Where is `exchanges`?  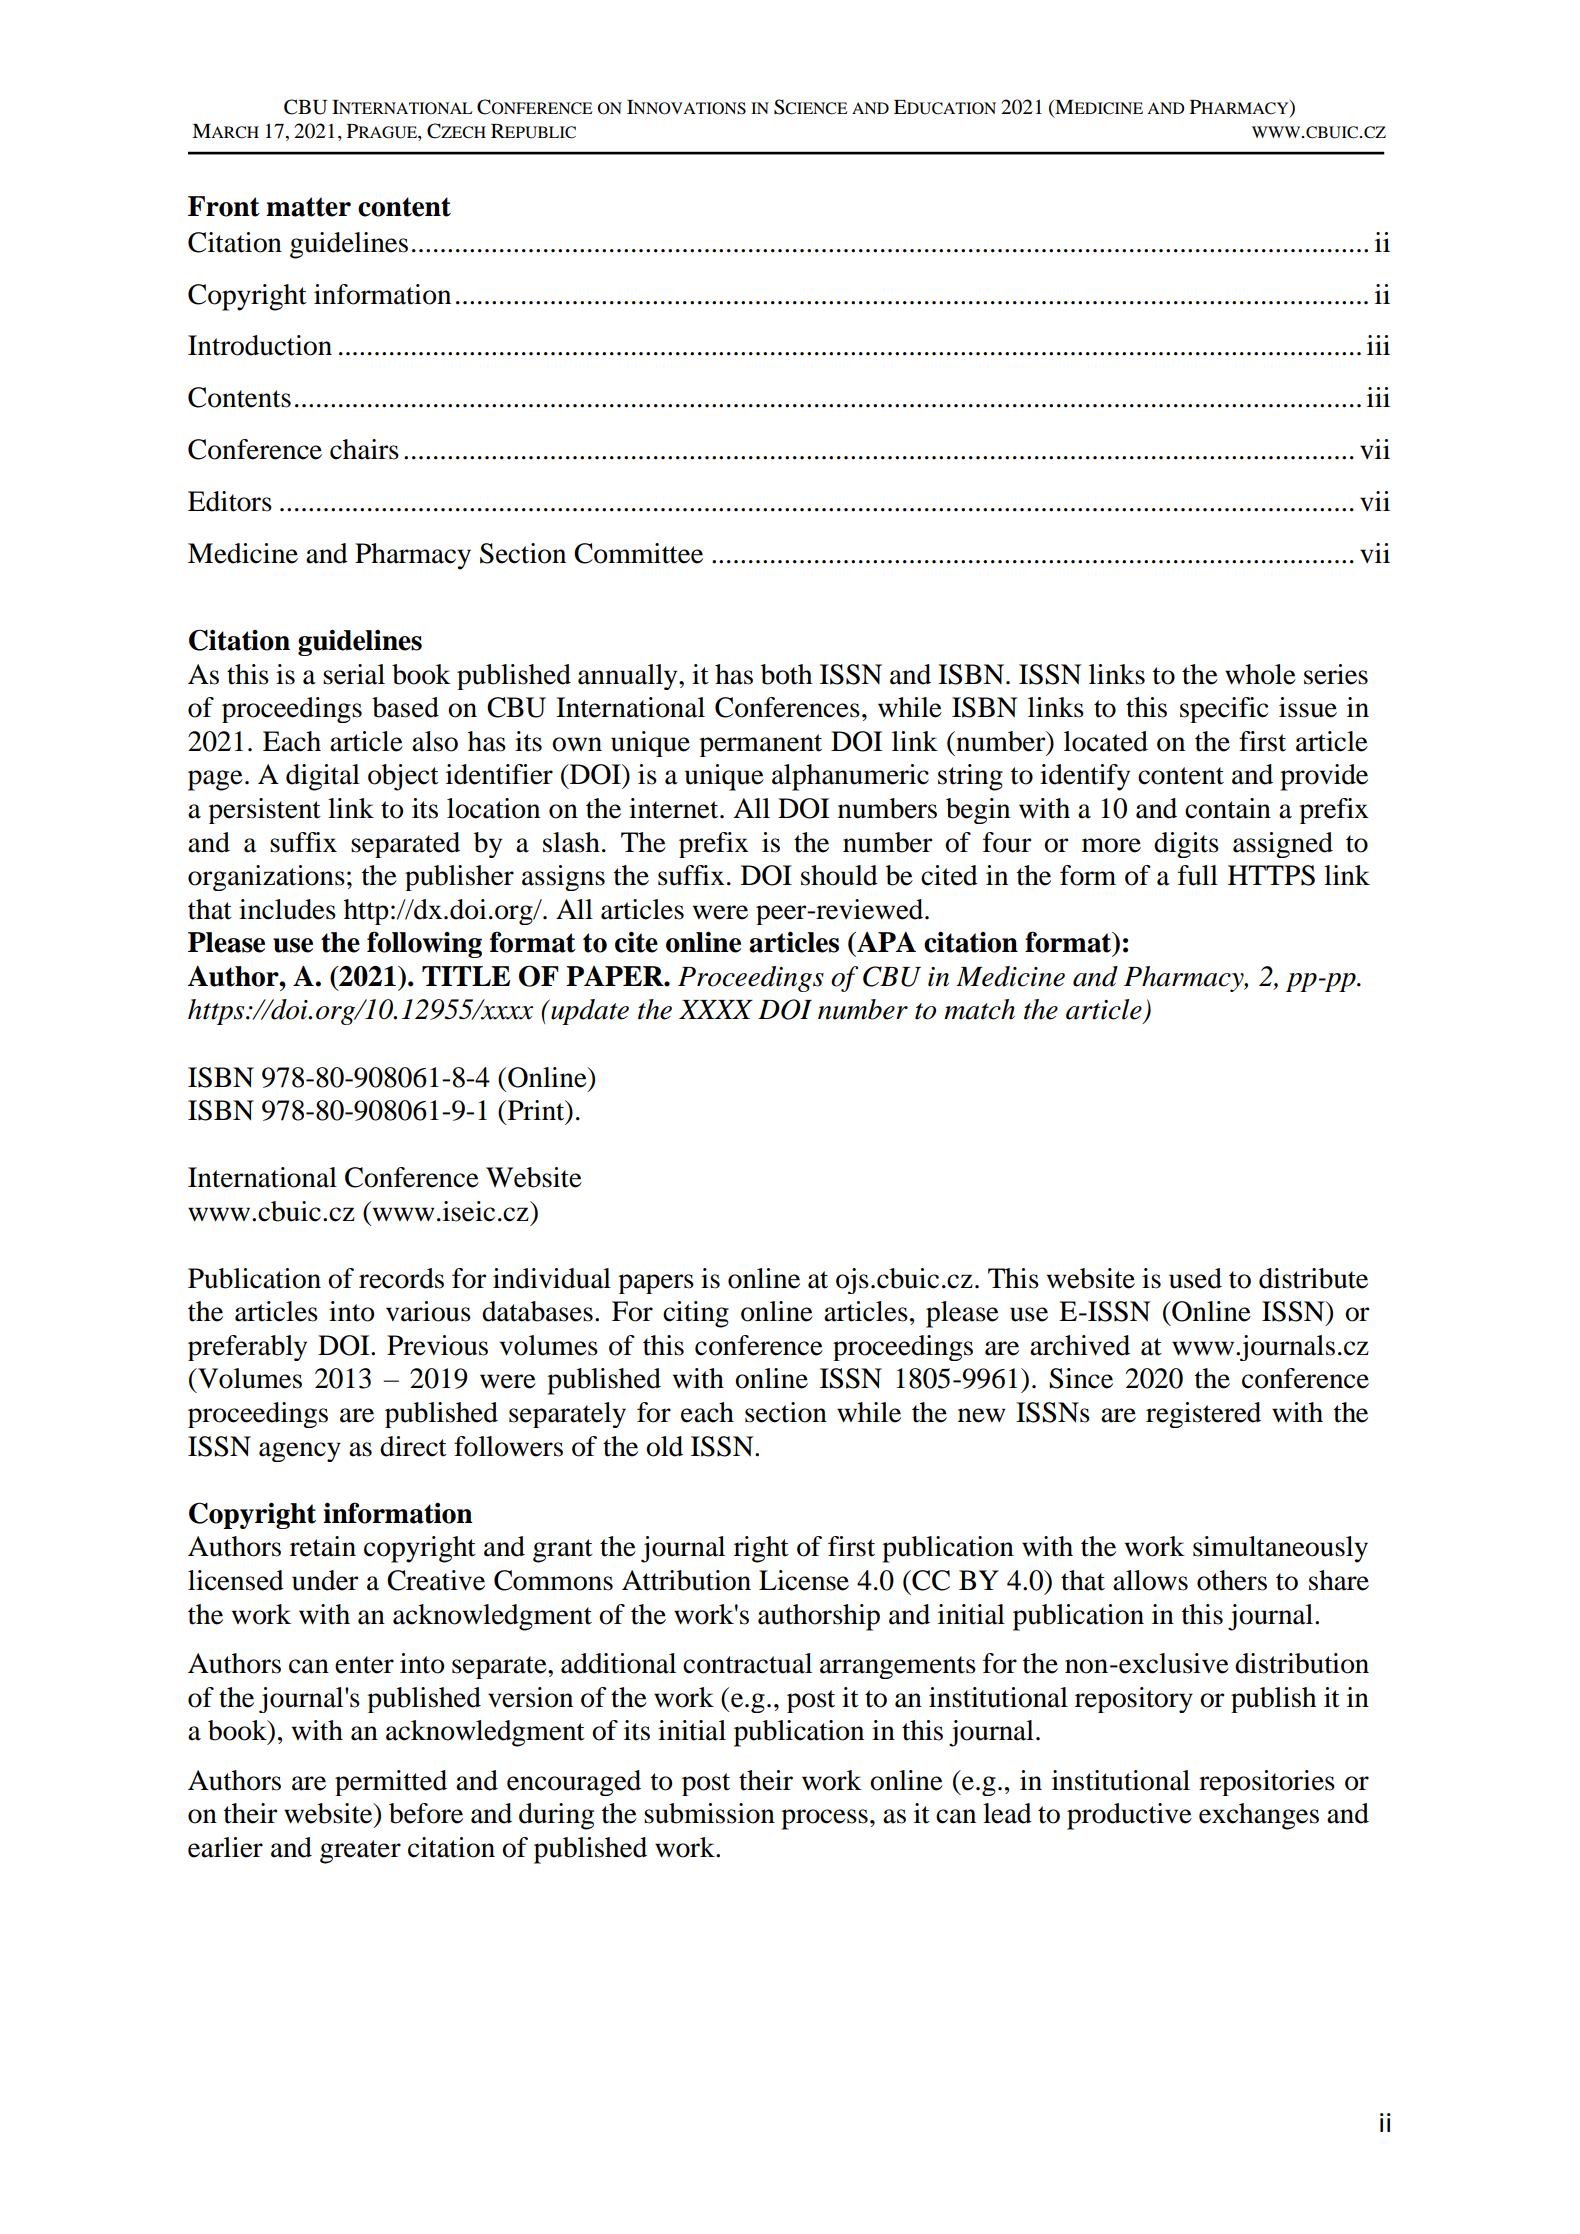
exchanges is located at coordinates (1259, 1816).
